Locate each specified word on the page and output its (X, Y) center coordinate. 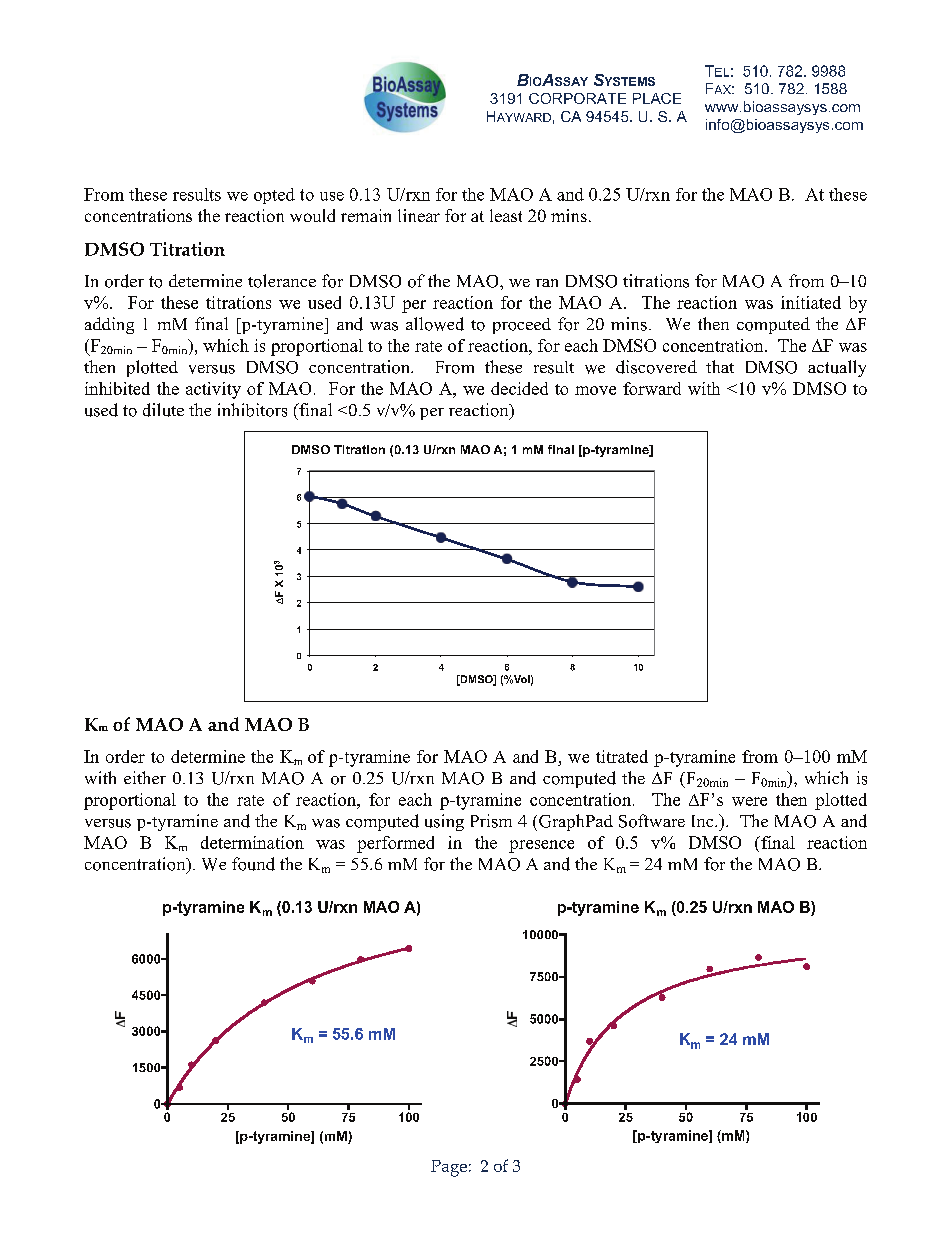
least (506, 215)
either (145, 777)
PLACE (657, 98)
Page (449, 1168)
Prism (491, 821)
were (749, 801)
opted (274, 196)
